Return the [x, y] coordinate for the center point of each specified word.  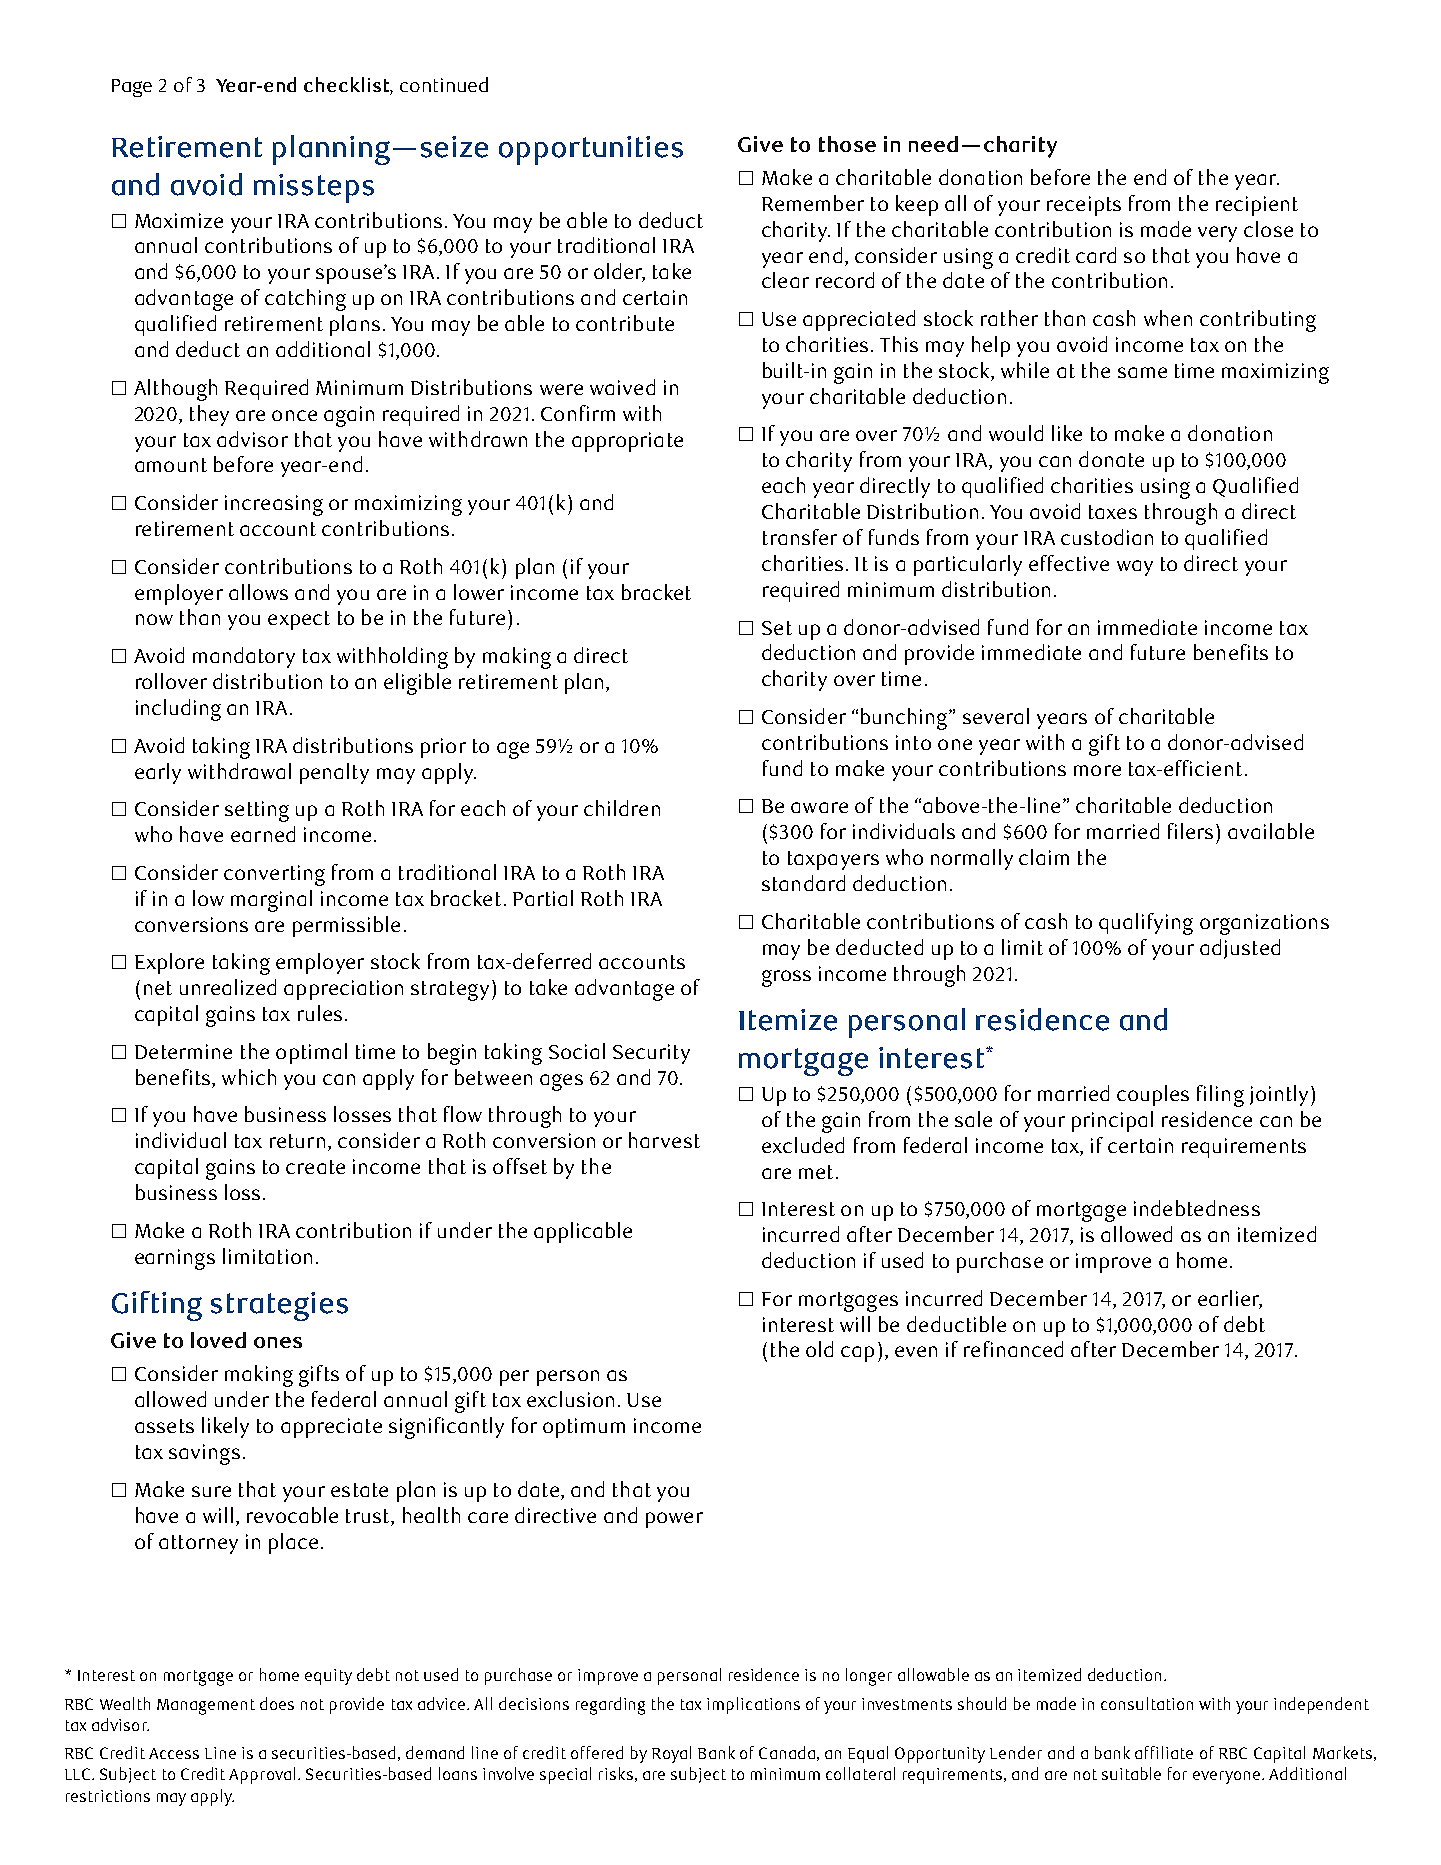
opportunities [591, 150]
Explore [169, 963]
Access [174, 1753]
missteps [314, 188]
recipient [1257, 206]
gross [786, 978]
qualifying [1146, 924]
